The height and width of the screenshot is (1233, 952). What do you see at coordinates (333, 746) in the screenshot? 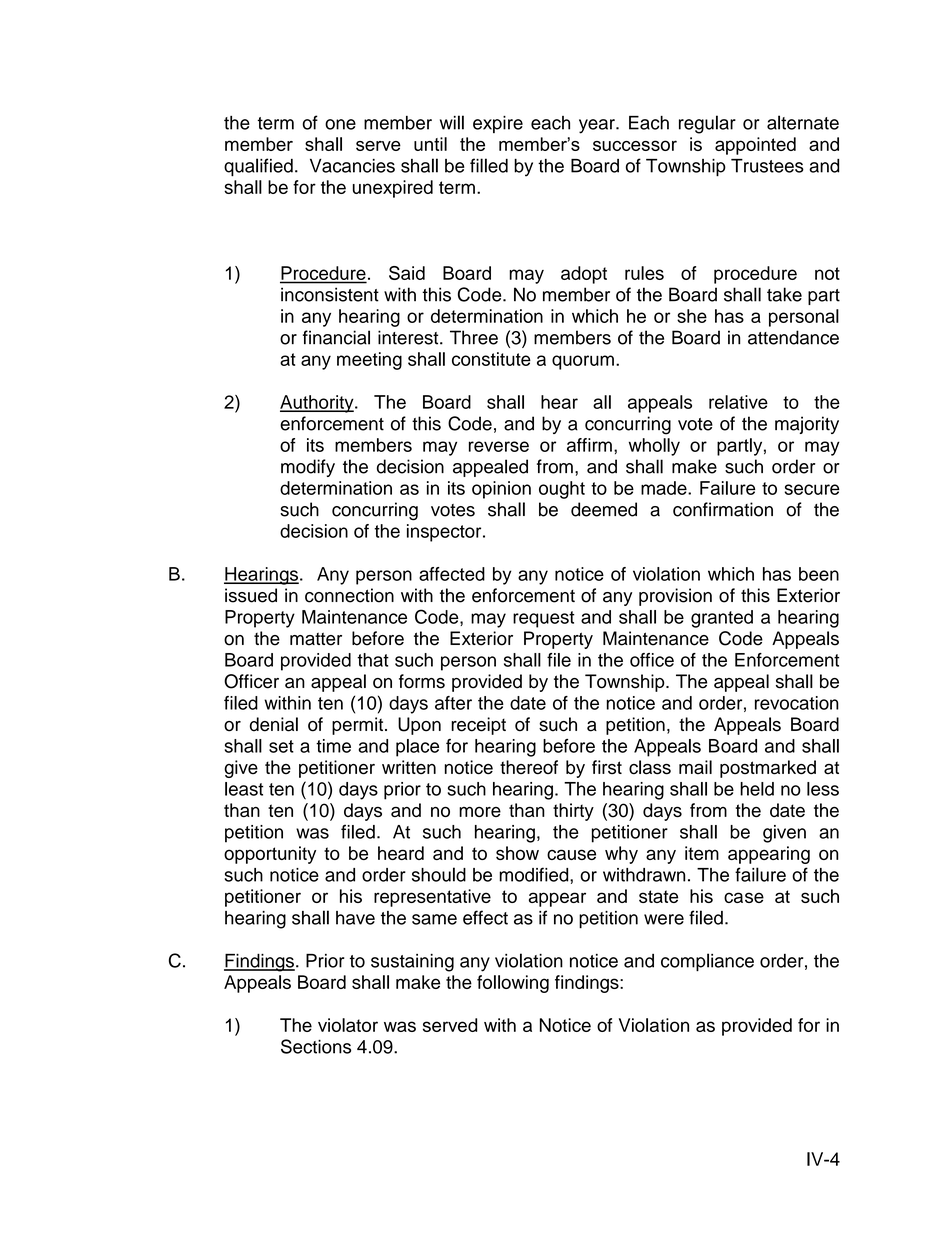
I see `time` at bounding box center [333, 746].
